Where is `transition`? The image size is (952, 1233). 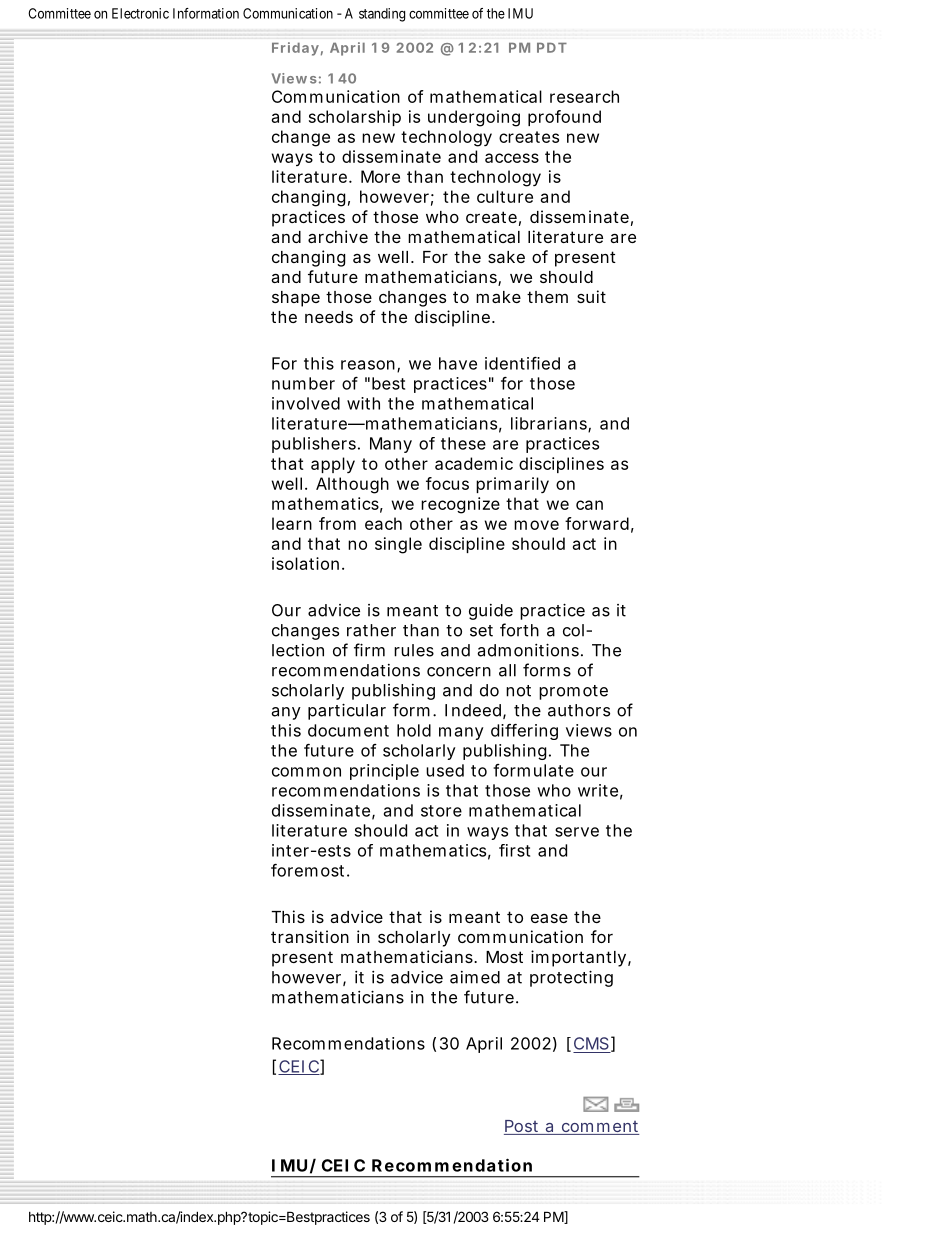
transition is located at coordinates (310, 936).
